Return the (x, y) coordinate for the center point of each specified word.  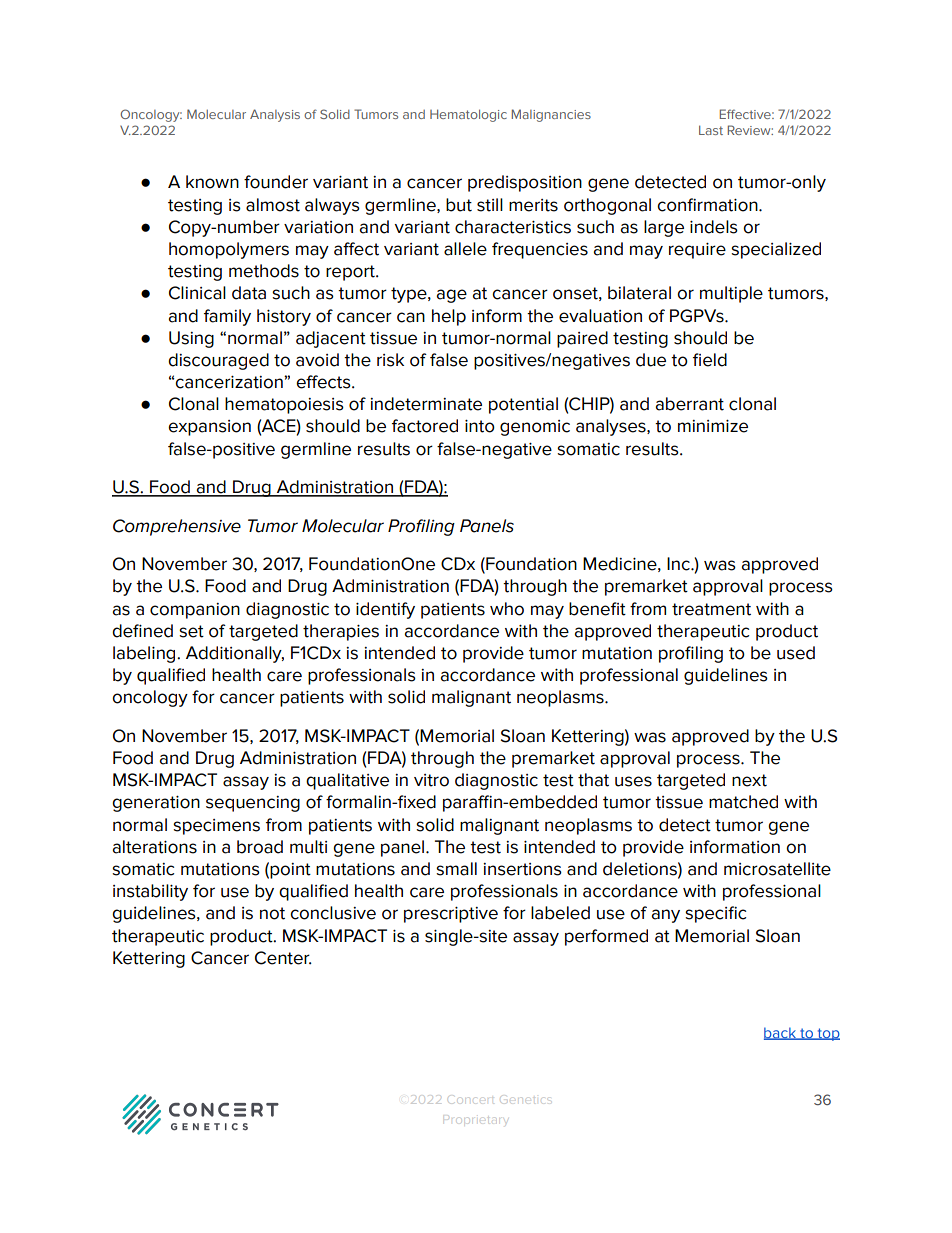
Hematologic (468, 115)
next (749, 780)
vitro (431, 780)
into (480, 426)
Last (711, 130)
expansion (209, 428)
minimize (713, 426)
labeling (145, 654)
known (212, 182)
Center (283, 958)
